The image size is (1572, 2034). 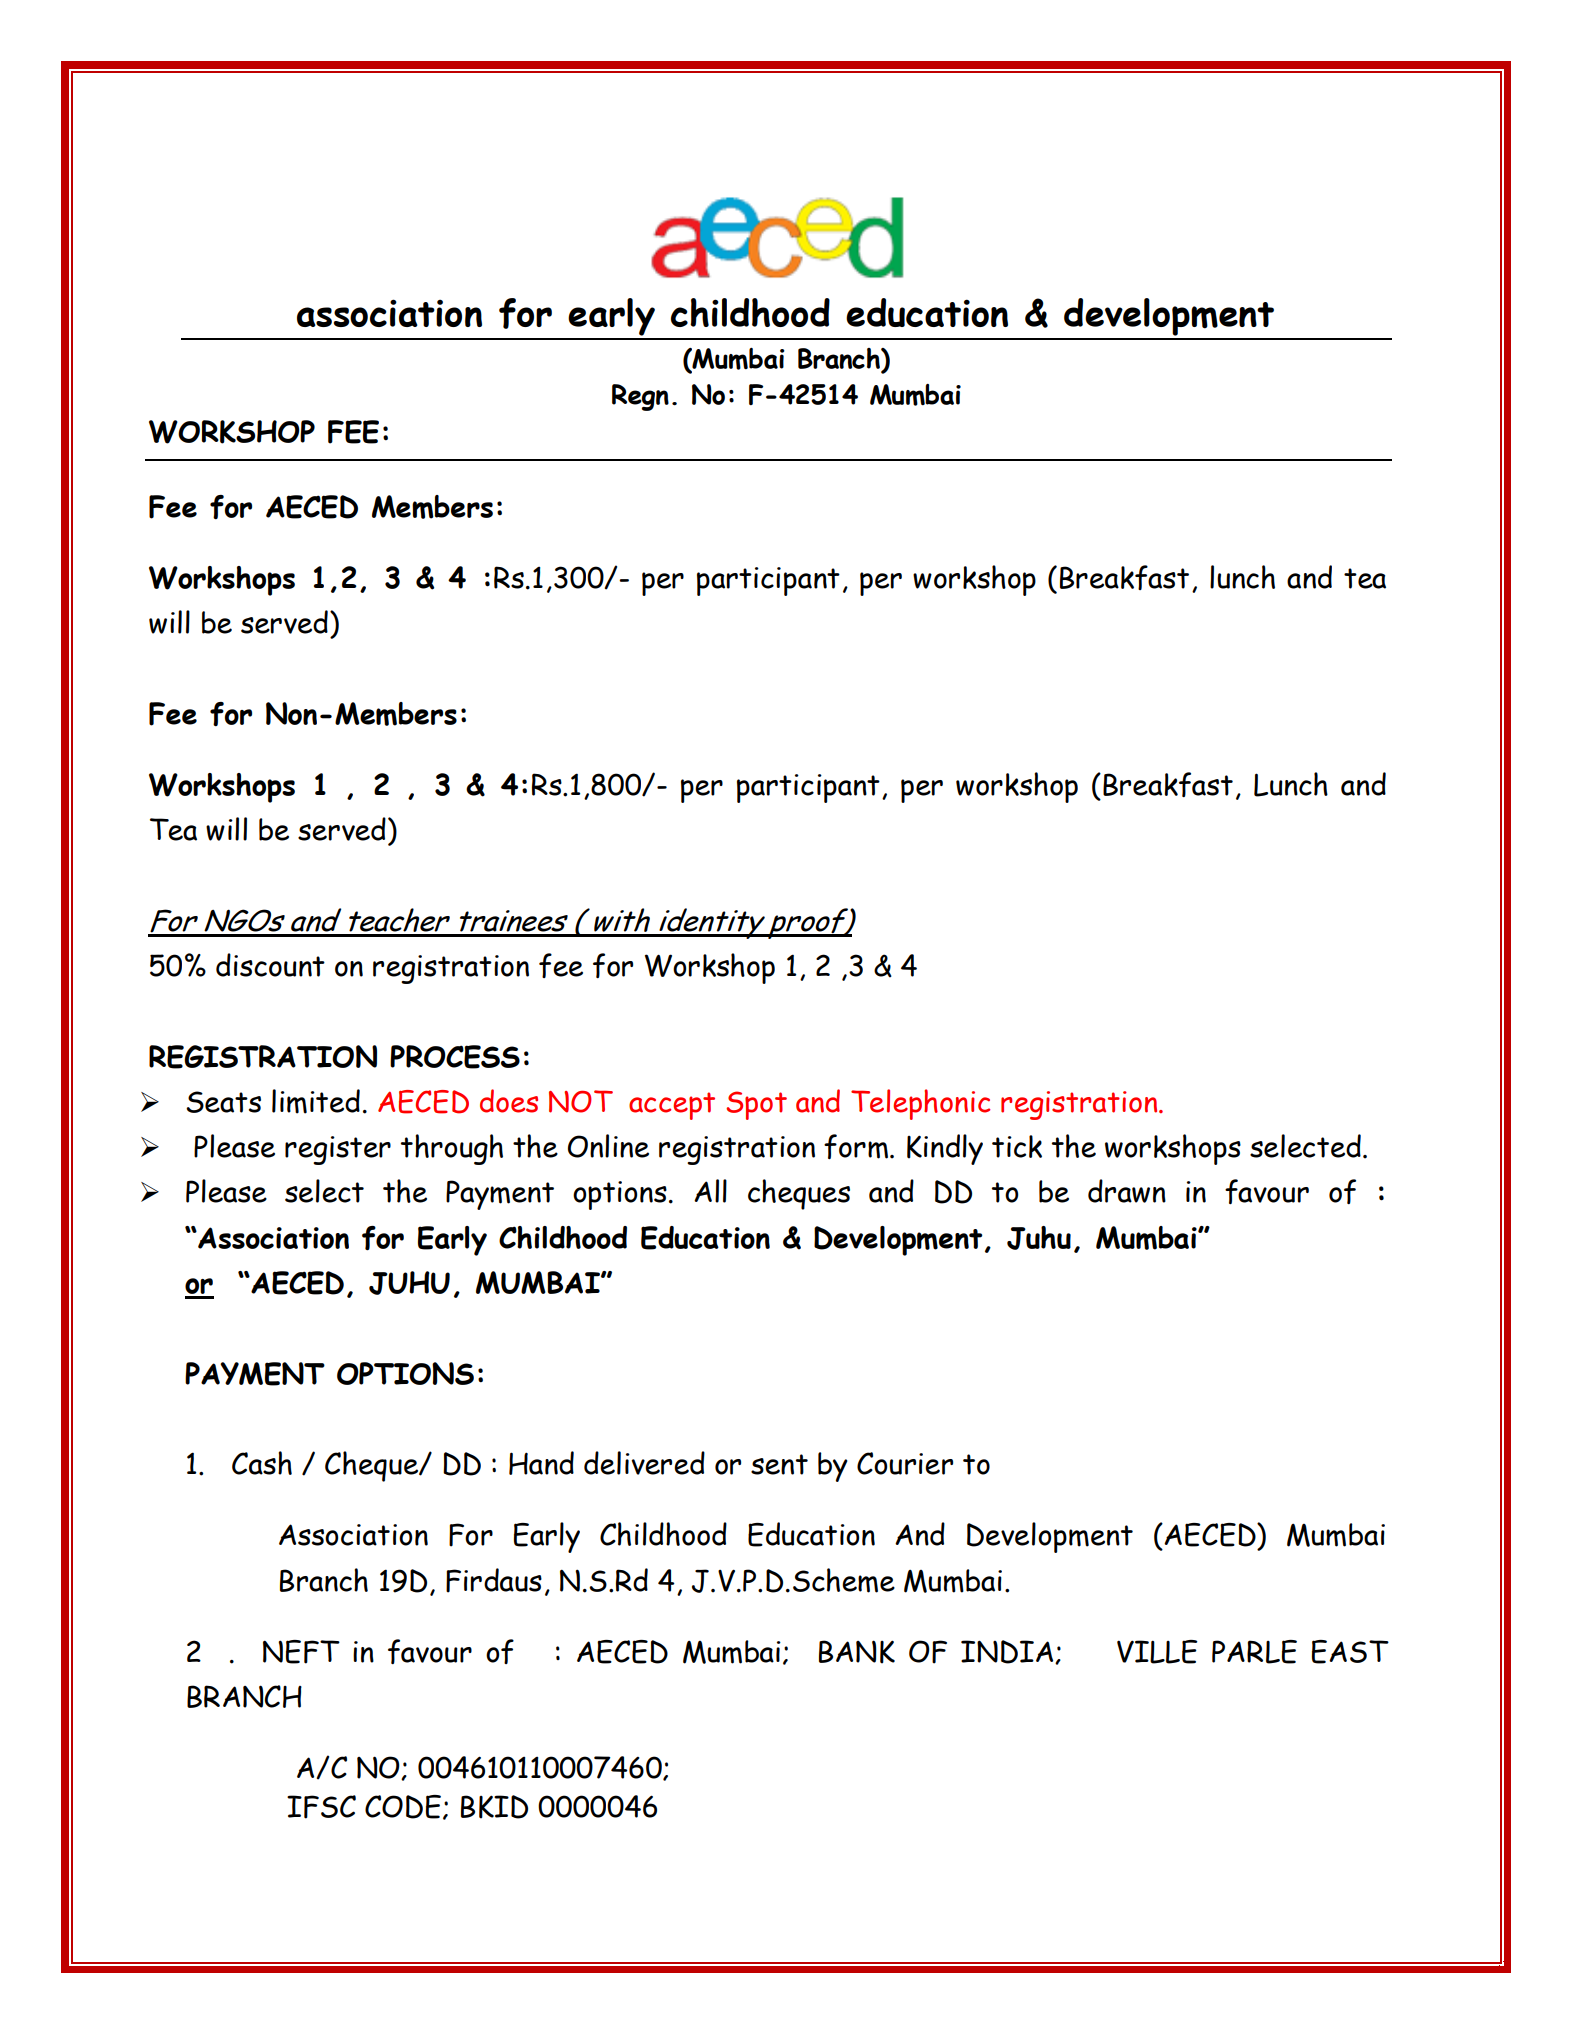 What do you see at coordinates (905, 1463) in the screenshot?
I see `Courier` at bounding box center [905, 1463].
